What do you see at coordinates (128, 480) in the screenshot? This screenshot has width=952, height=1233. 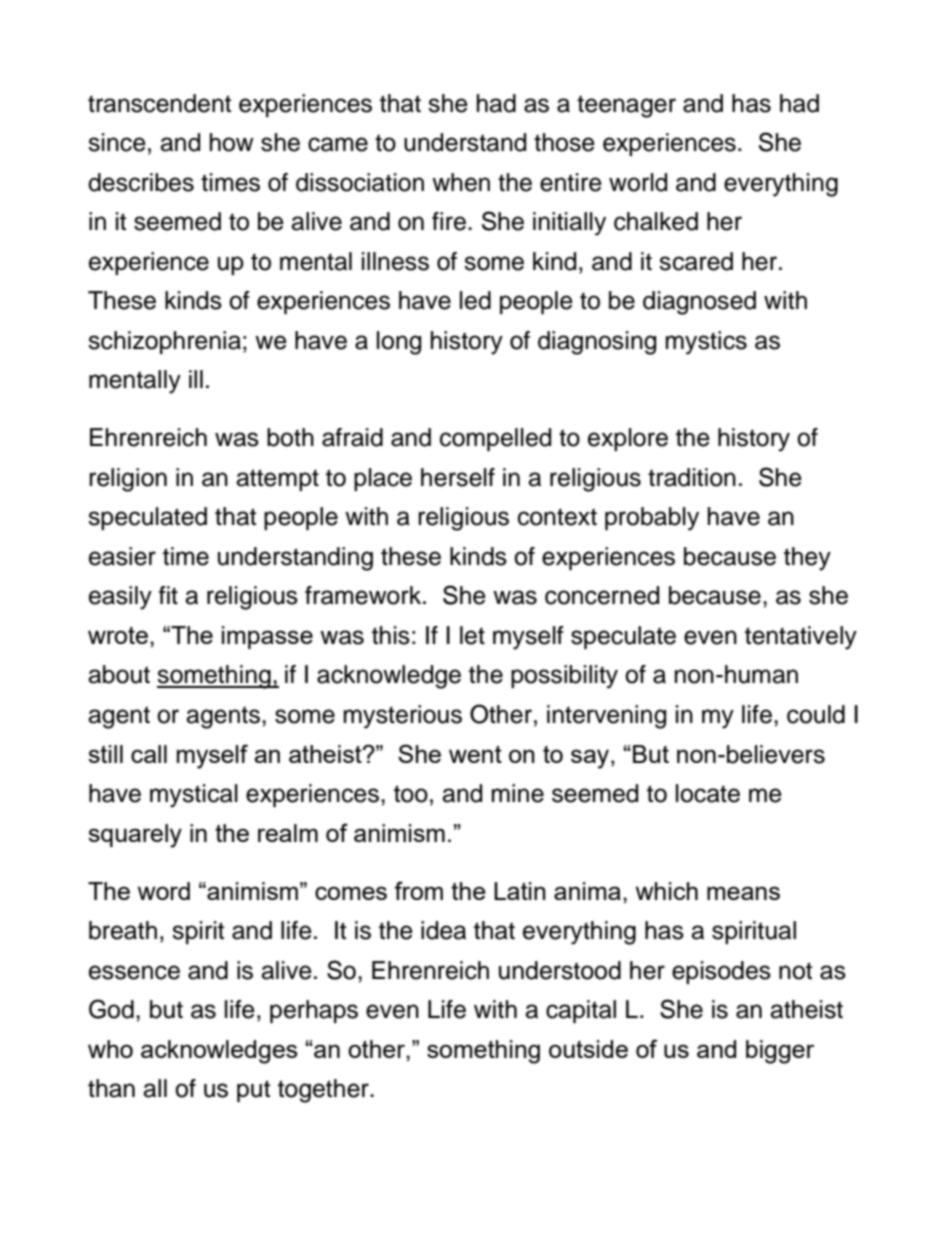 I see `religion` at bounding box center [128, 480].
